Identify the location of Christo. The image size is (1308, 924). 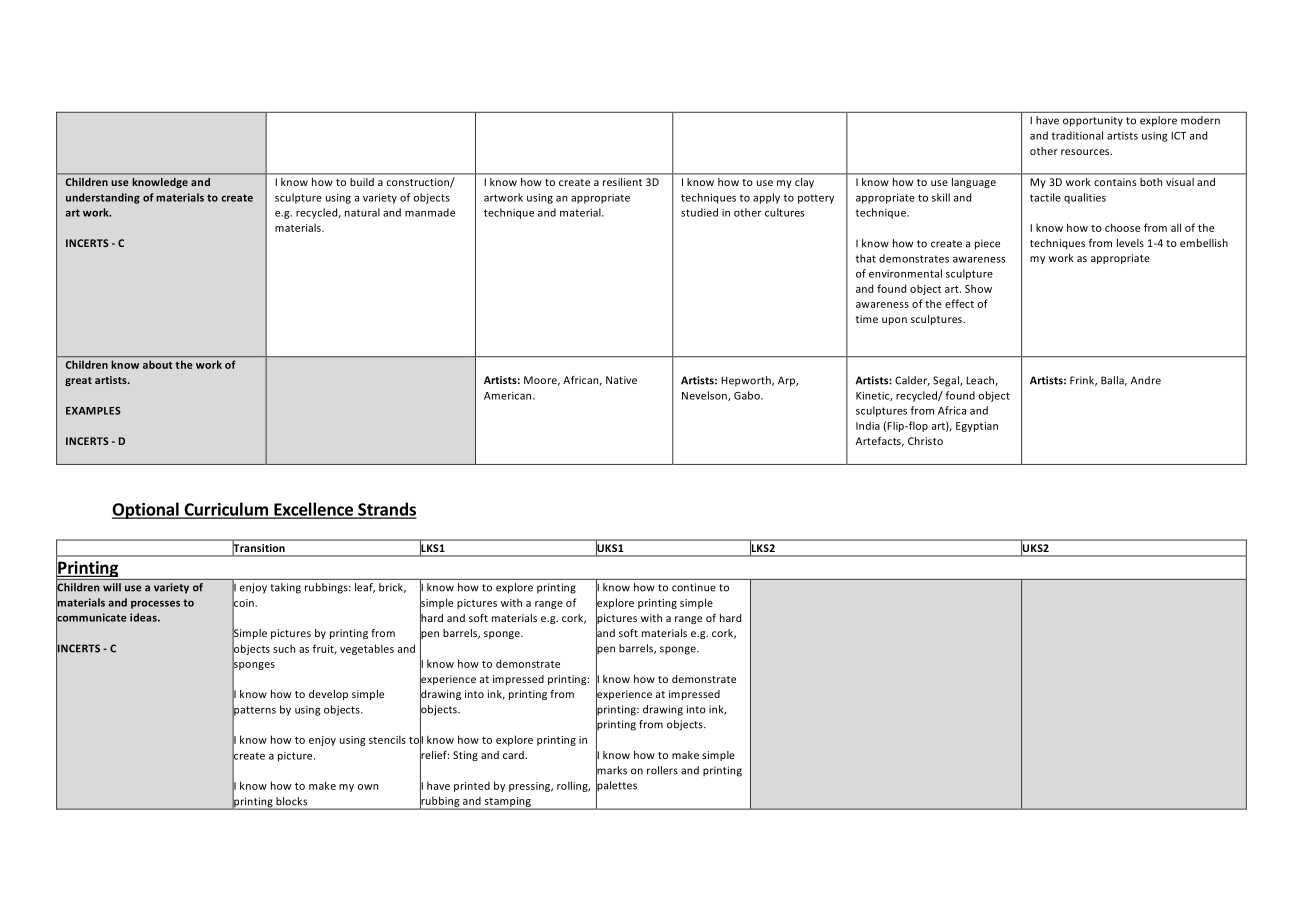
(925, 441).
